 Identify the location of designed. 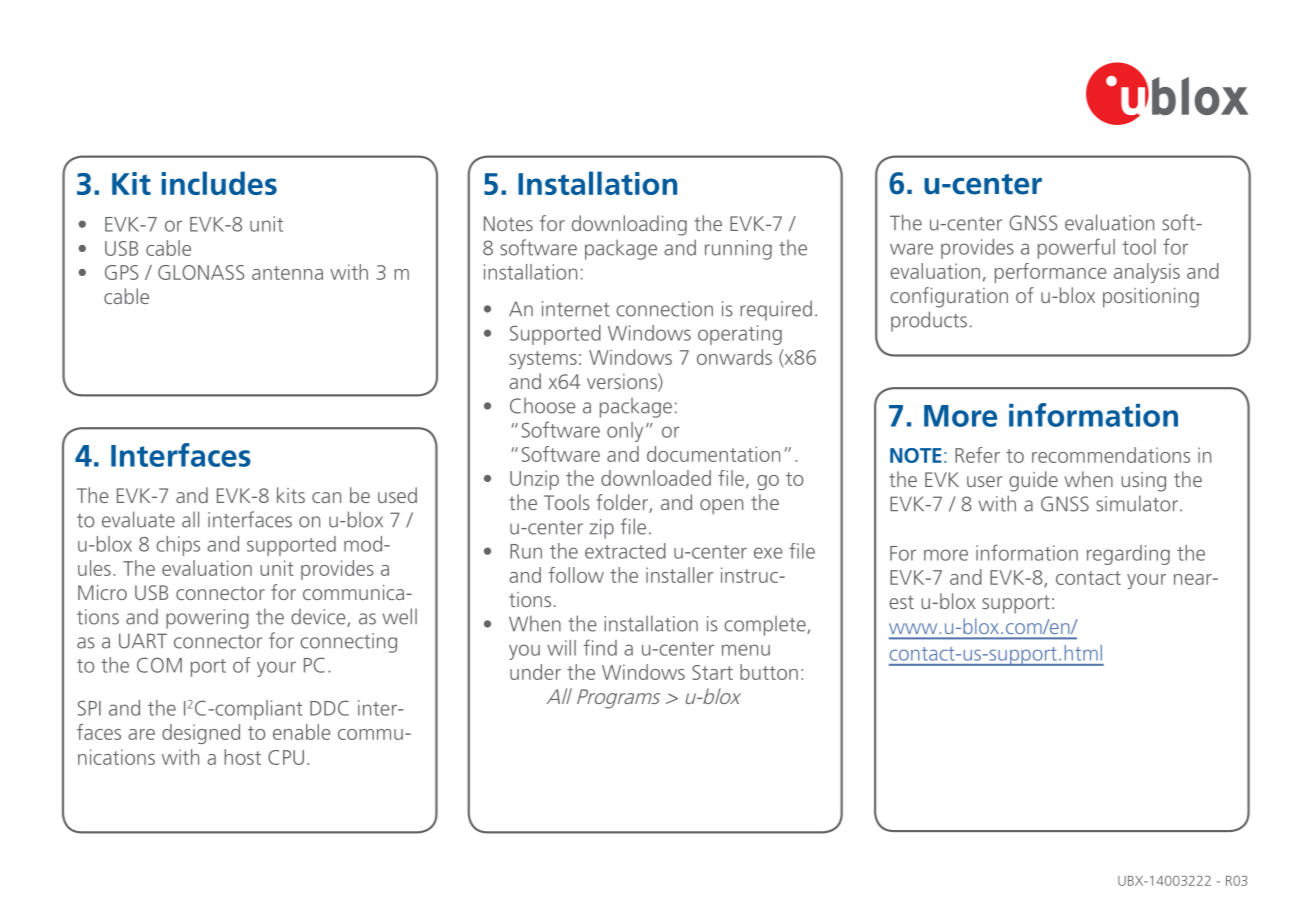
(201, 734).
